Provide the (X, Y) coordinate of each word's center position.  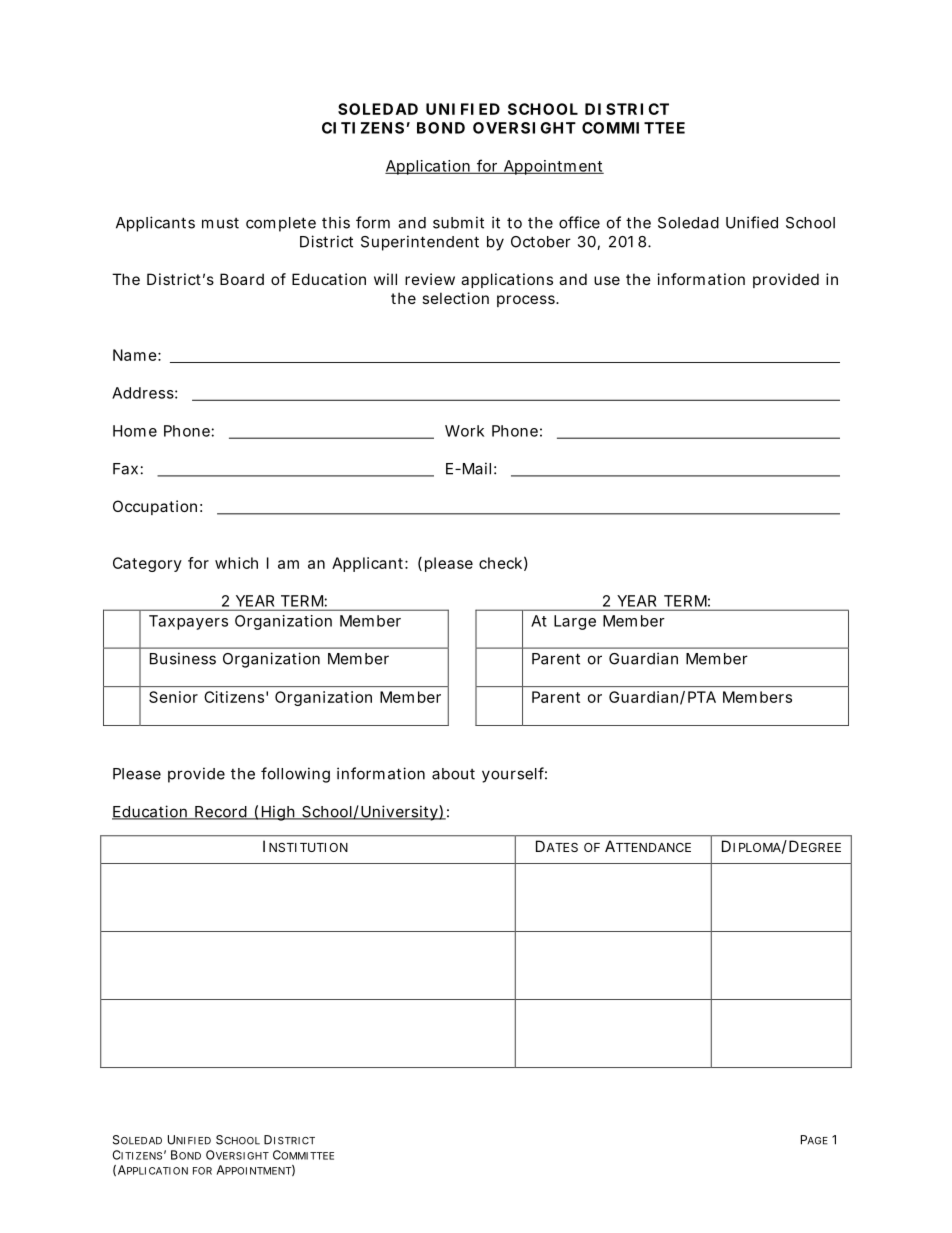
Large (575, 622)
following (295, 775)
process (527, 301)
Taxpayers (188, 622)
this (336, 222)
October (541, 242)
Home (135, 431)
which (236, 563)
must (220, 223)
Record (220, 813)
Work (464, 431)
